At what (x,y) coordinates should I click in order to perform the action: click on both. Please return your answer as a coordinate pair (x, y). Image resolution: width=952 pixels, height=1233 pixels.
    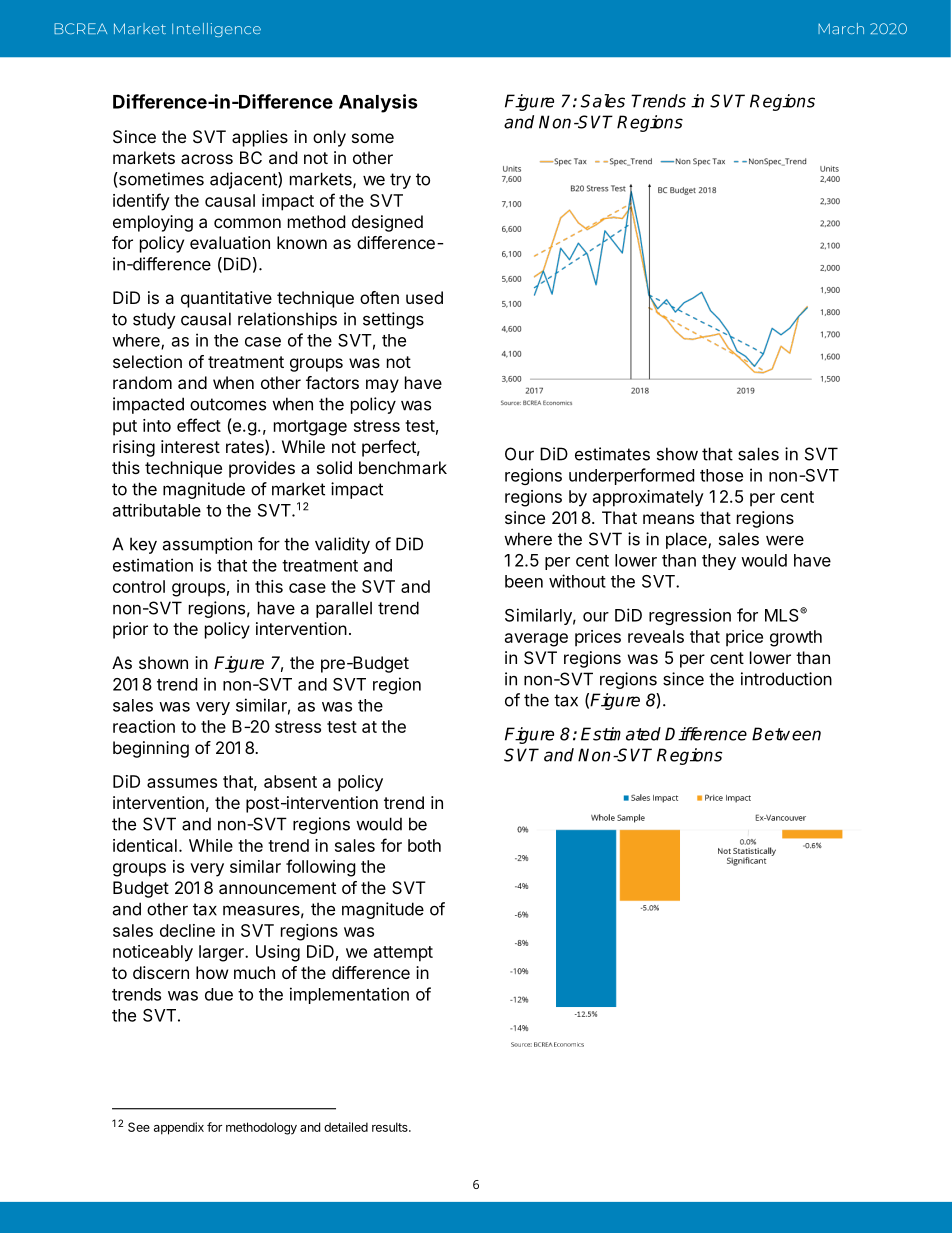
    Looking at the image, I should click on (424, 845).
